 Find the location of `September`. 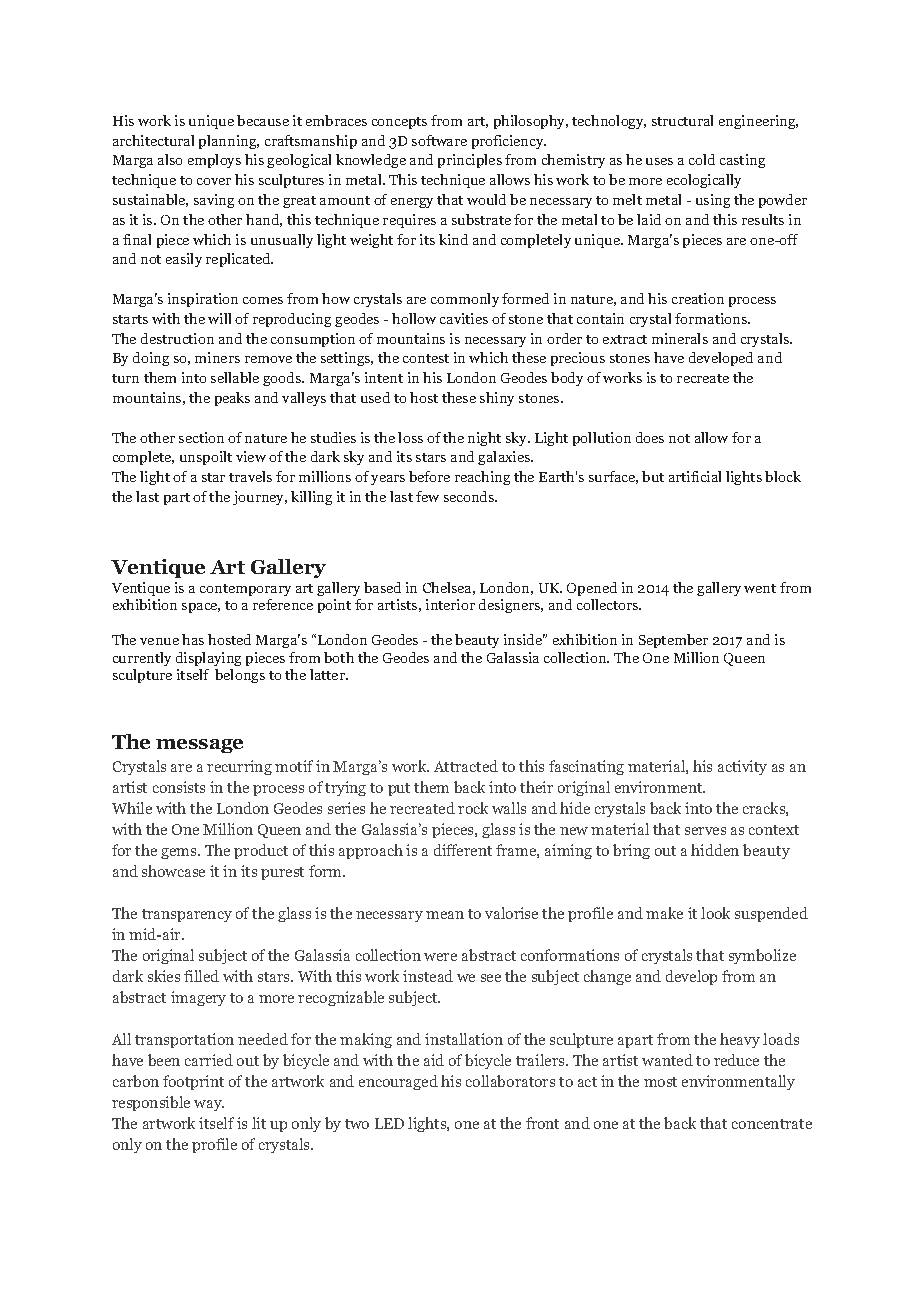

September is located at coordinates (673, 641).
